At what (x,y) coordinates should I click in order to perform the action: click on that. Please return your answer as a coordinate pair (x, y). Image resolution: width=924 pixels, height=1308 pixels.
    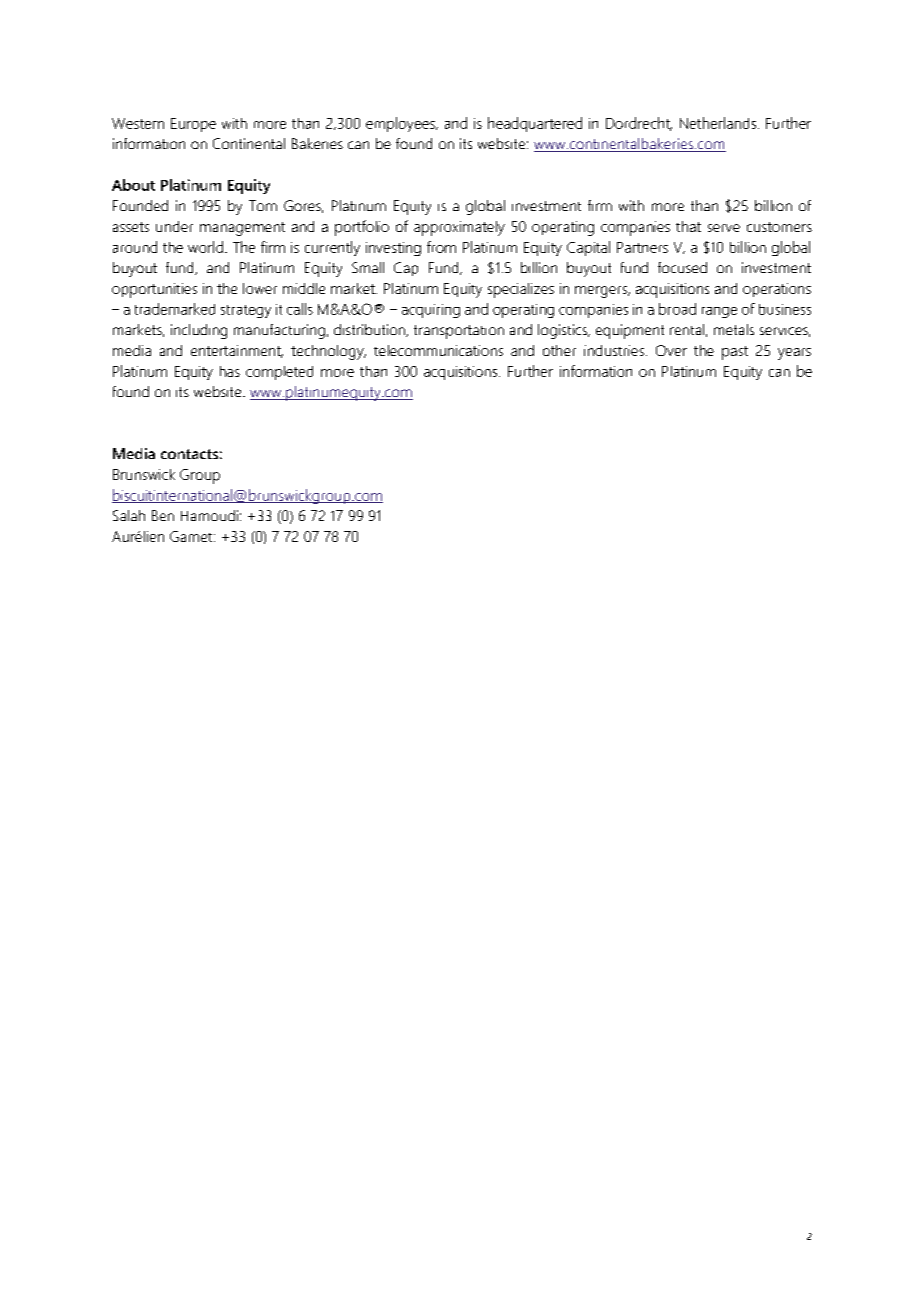
    Looking at the image, I should click on (688, 226).
